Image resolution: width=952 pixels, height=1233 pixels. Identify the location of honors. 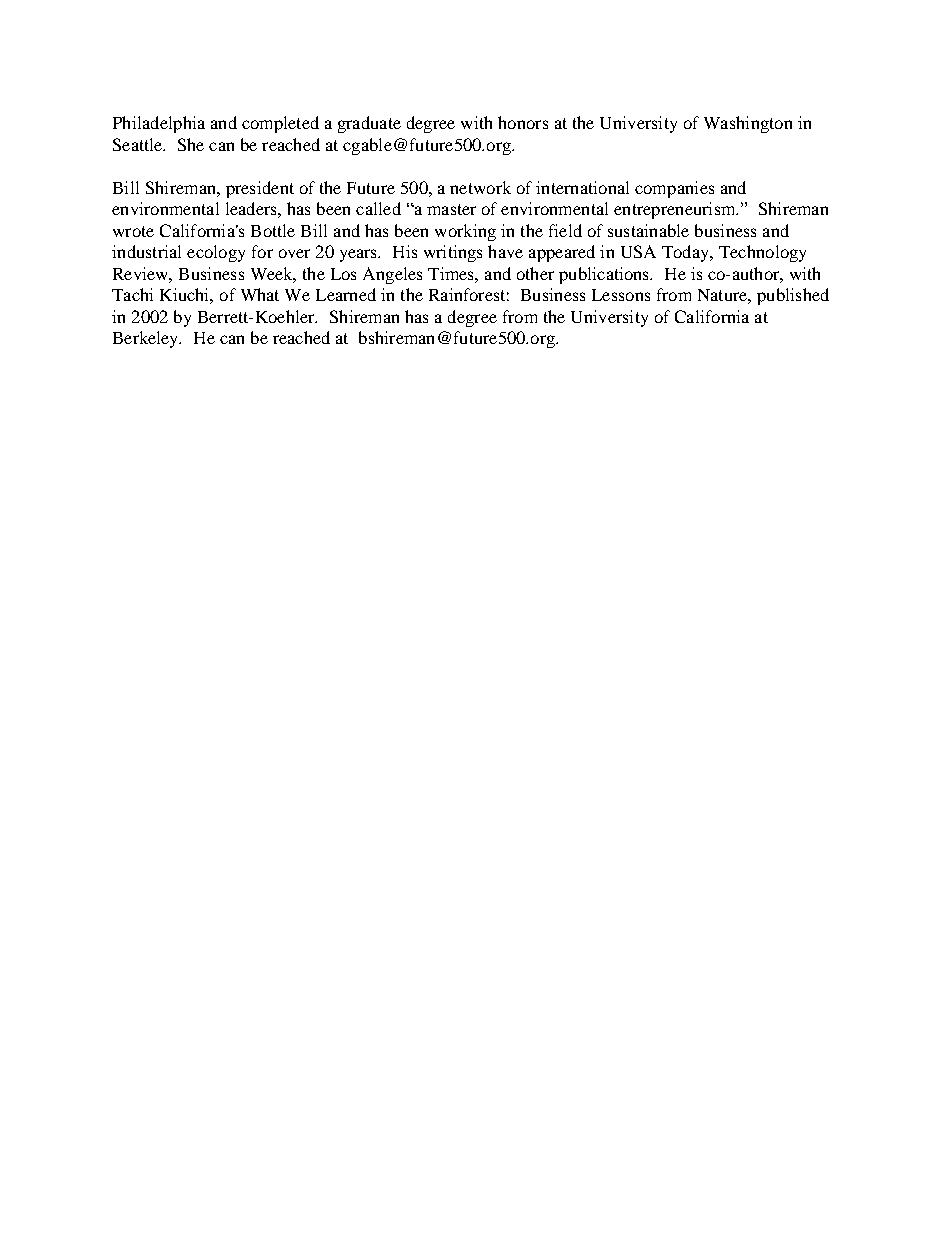
(523, 122).
